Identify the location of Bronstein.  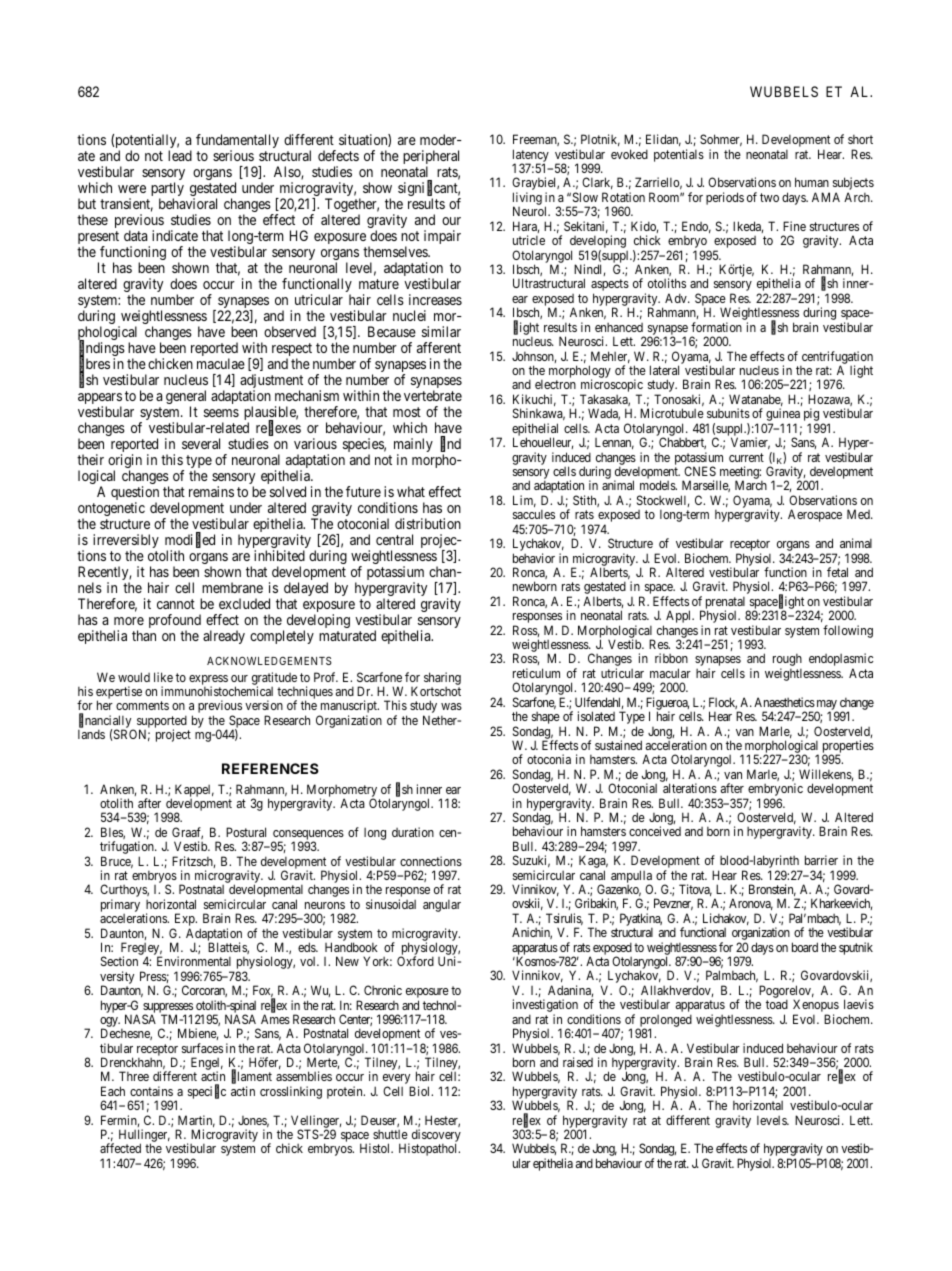
(772, 890).
